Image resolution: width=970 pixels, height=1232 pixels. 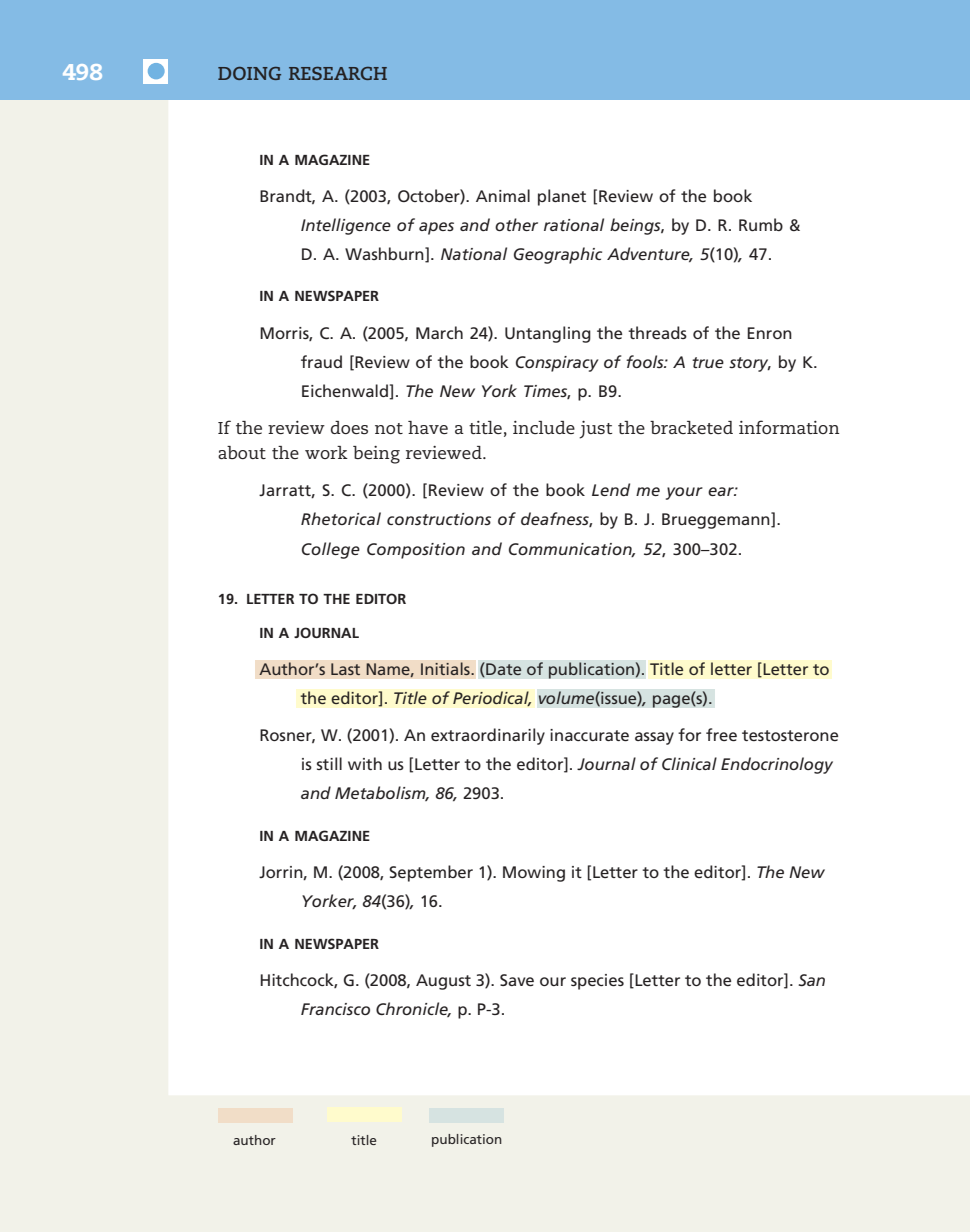 I want to click on San, so click(x=811, y=980).
